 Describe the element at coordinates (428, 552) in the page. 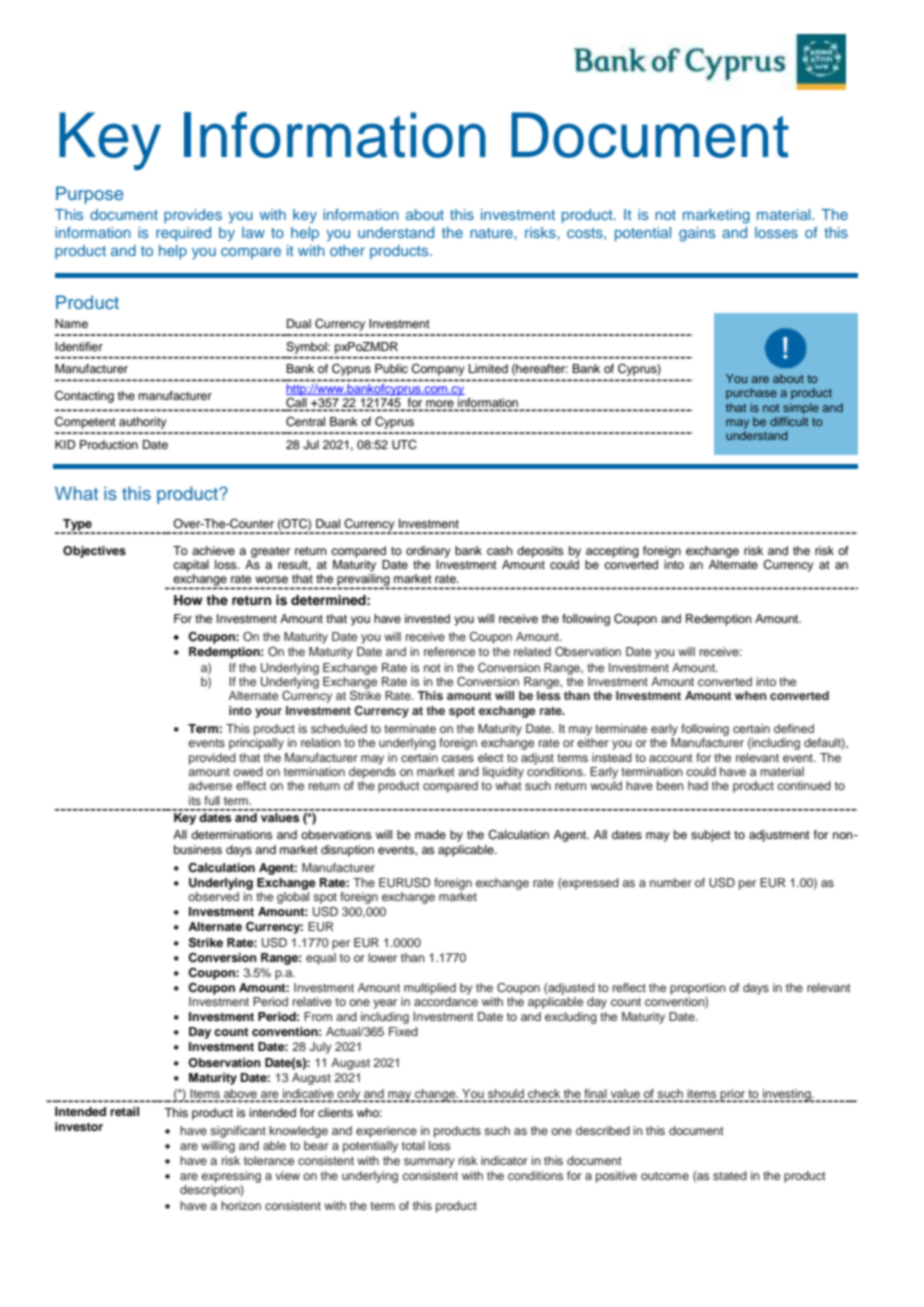

I see `ordinary` at that location.
